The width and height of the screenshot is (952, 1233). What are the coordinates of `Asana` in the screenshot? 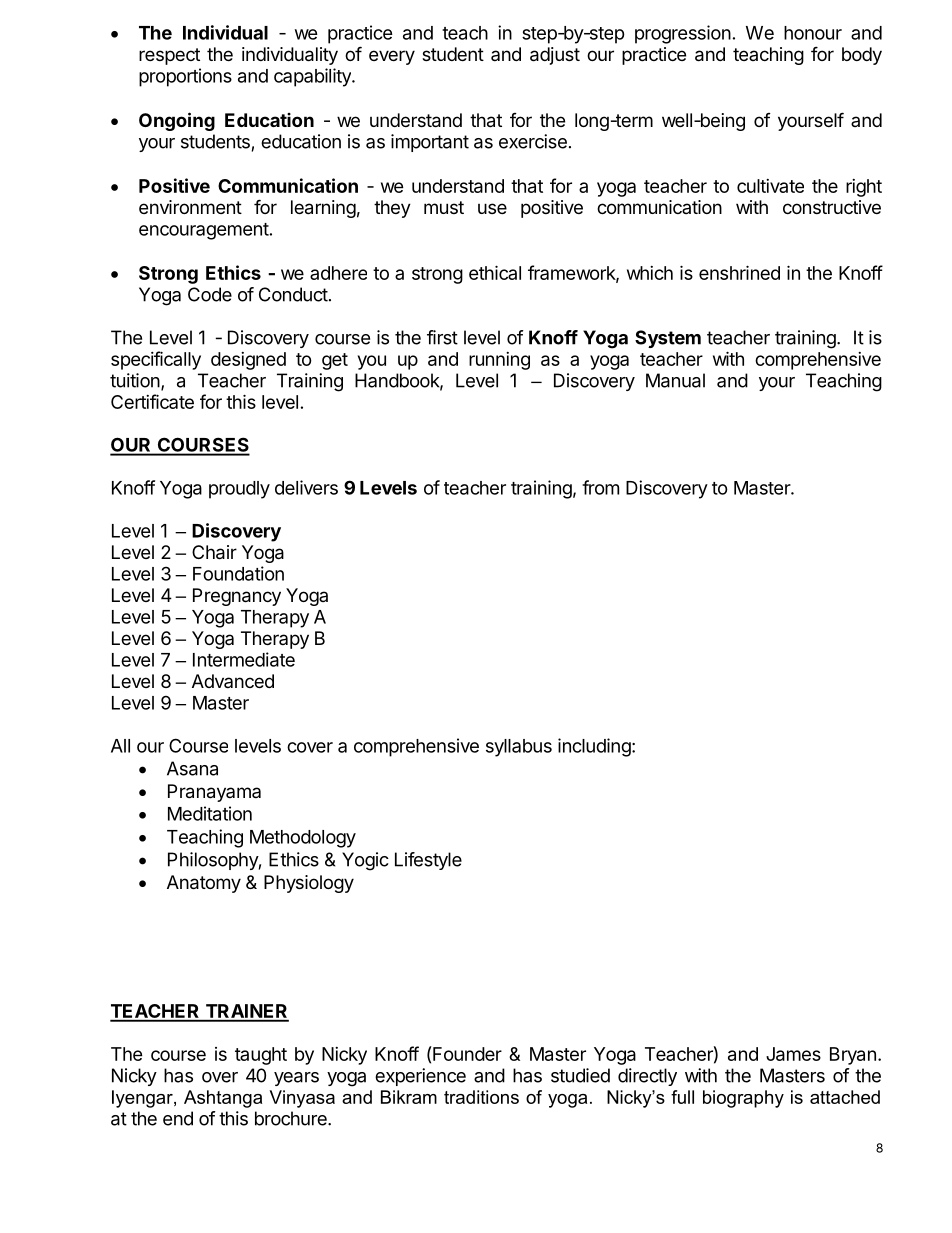 It's located at (192, 768).
